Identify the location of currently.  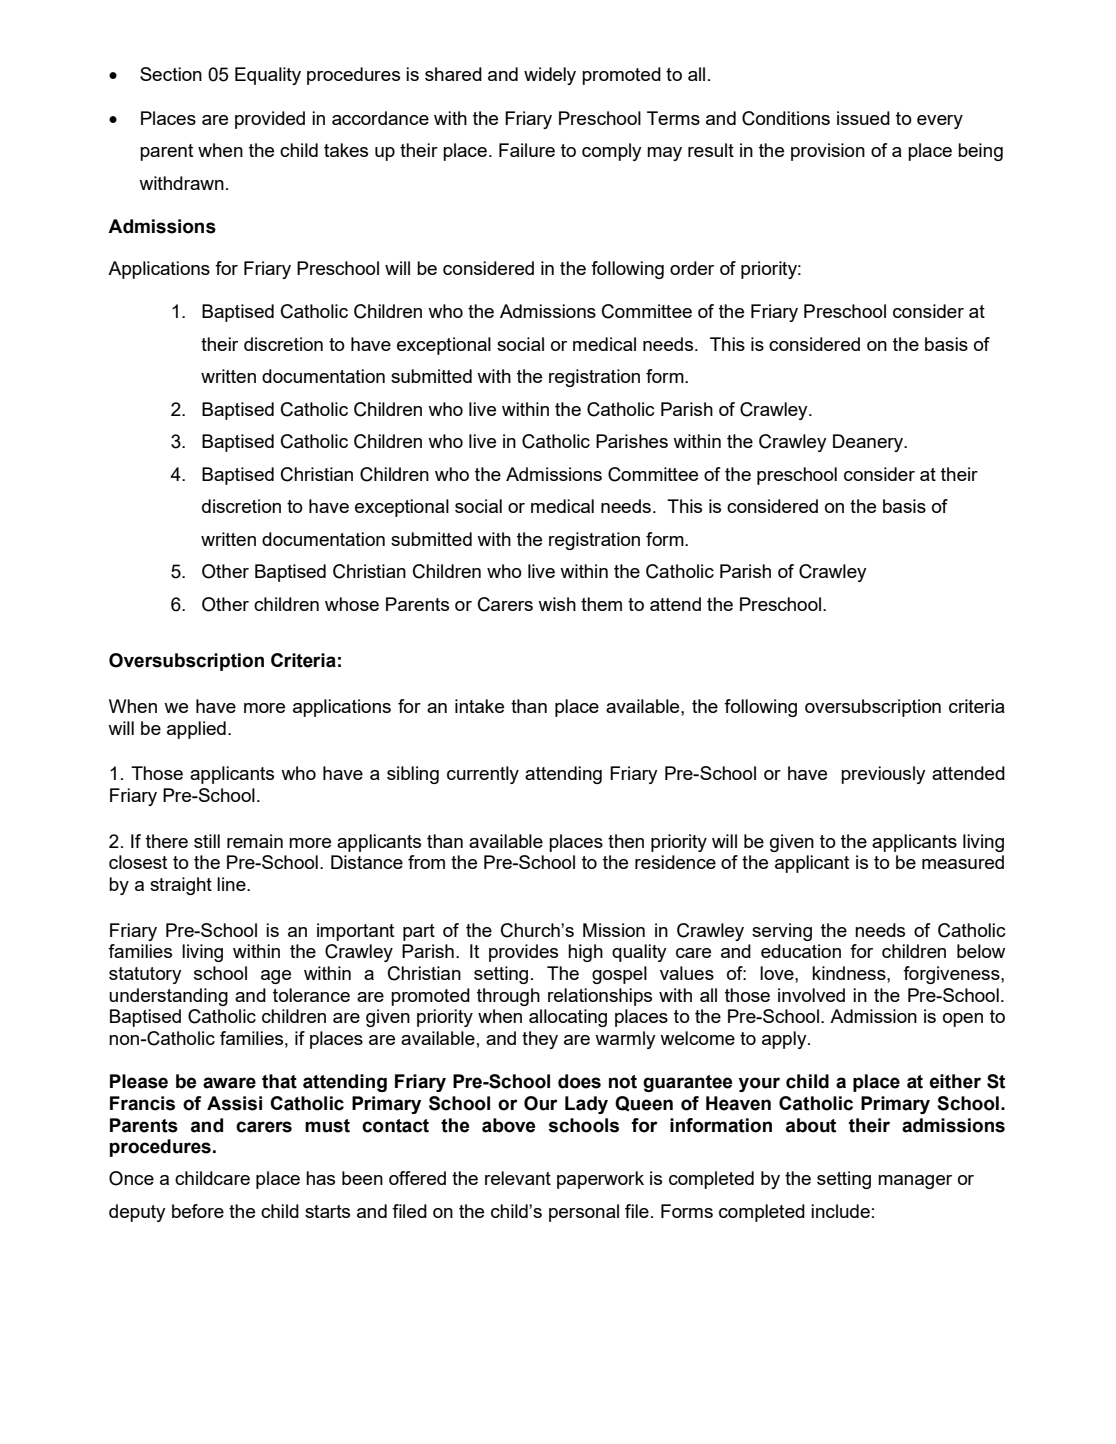
(483, 775).
